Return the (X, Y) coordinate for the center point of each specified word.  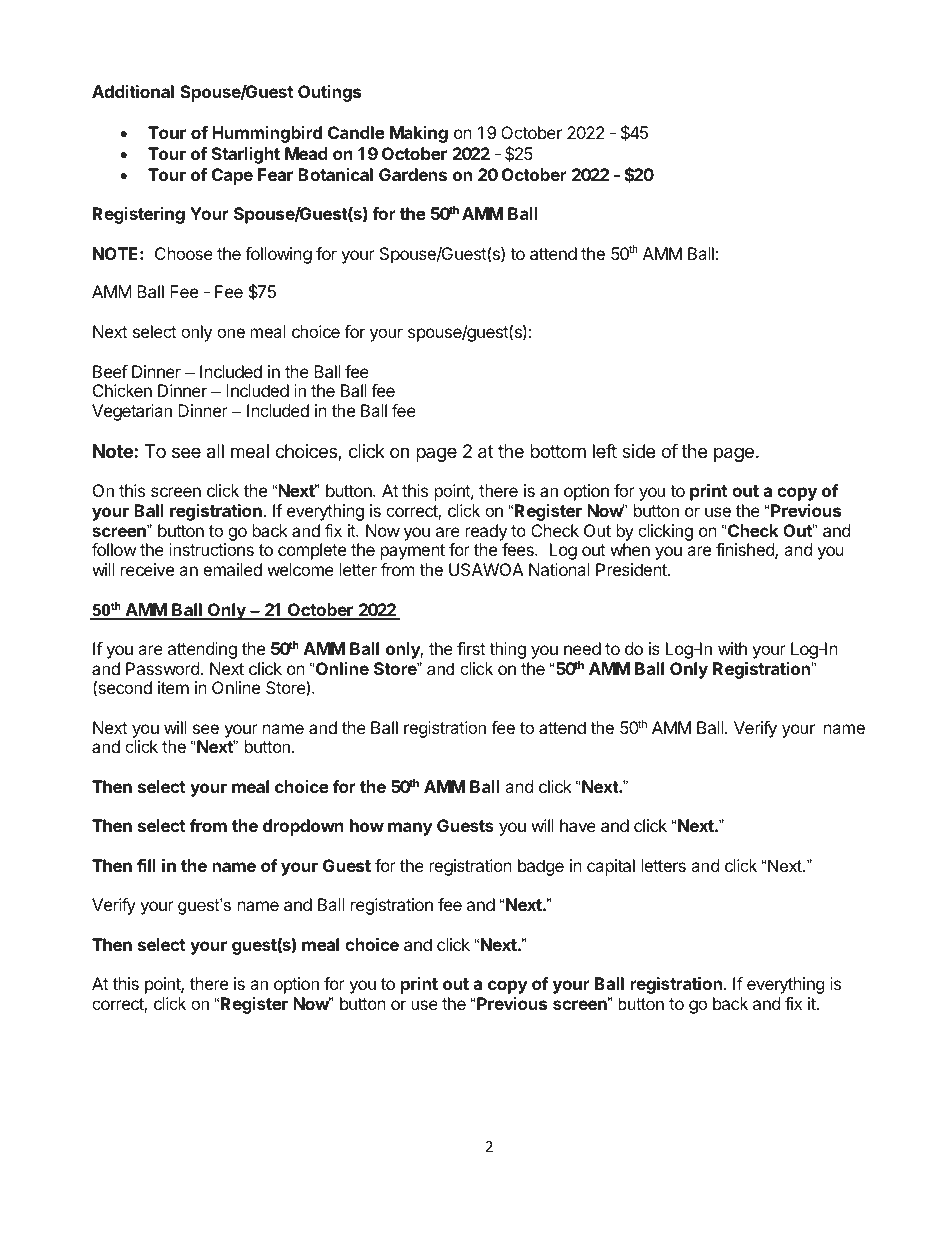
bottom (558, 451)
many (410, 829)
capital (611, 867)
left (605, 451)
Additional (133, 91)
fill (146, 865)
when (630, 549)
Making (419, 134)
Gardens (413, 174)
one (231, 333)
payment (413, 552)
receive (147, 569)
